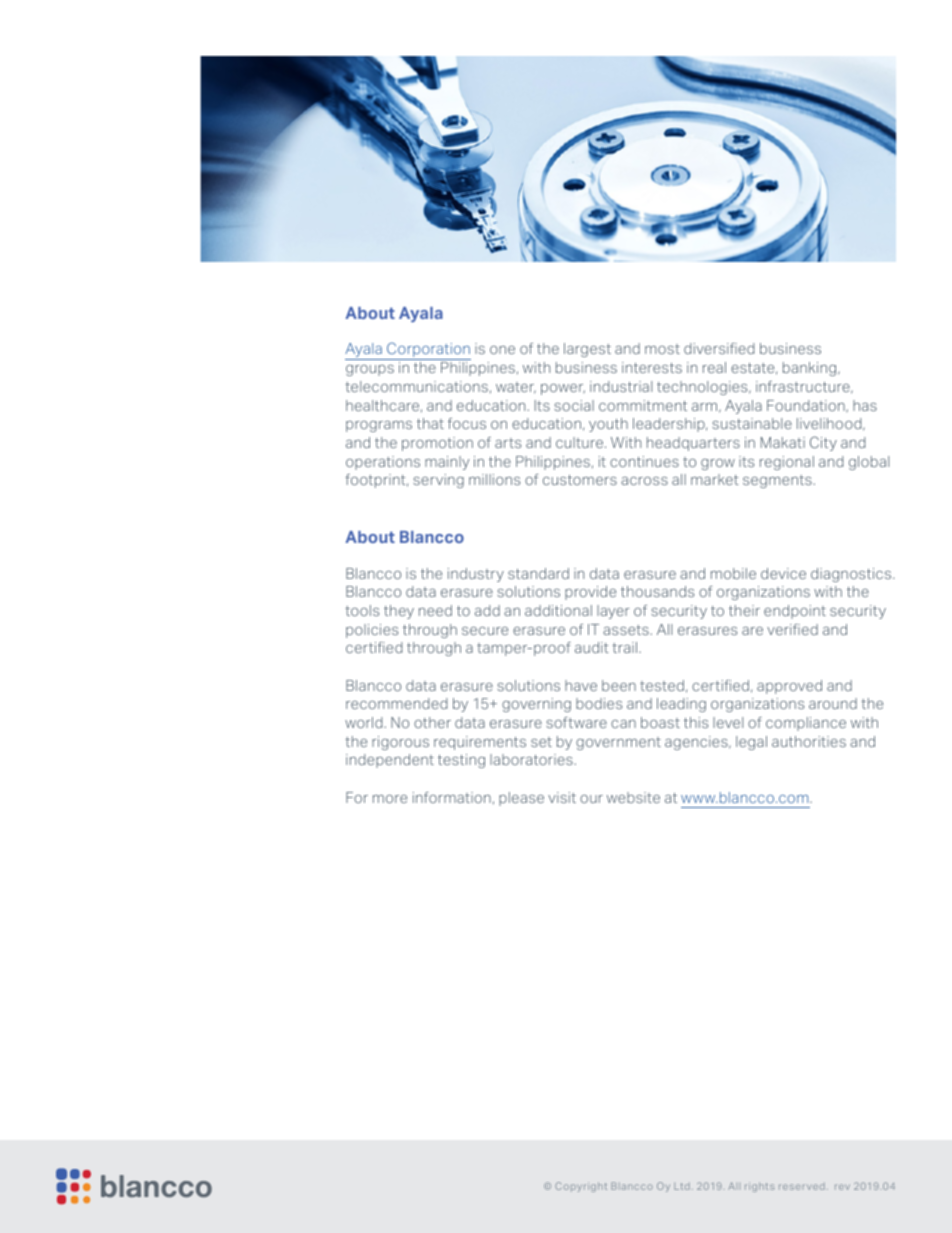 The height and width of the screenshot is (1233, 952). What do you see at coordinates (435, 610) in the screenshot?
I see `need` at bounding box center [435, 610].
